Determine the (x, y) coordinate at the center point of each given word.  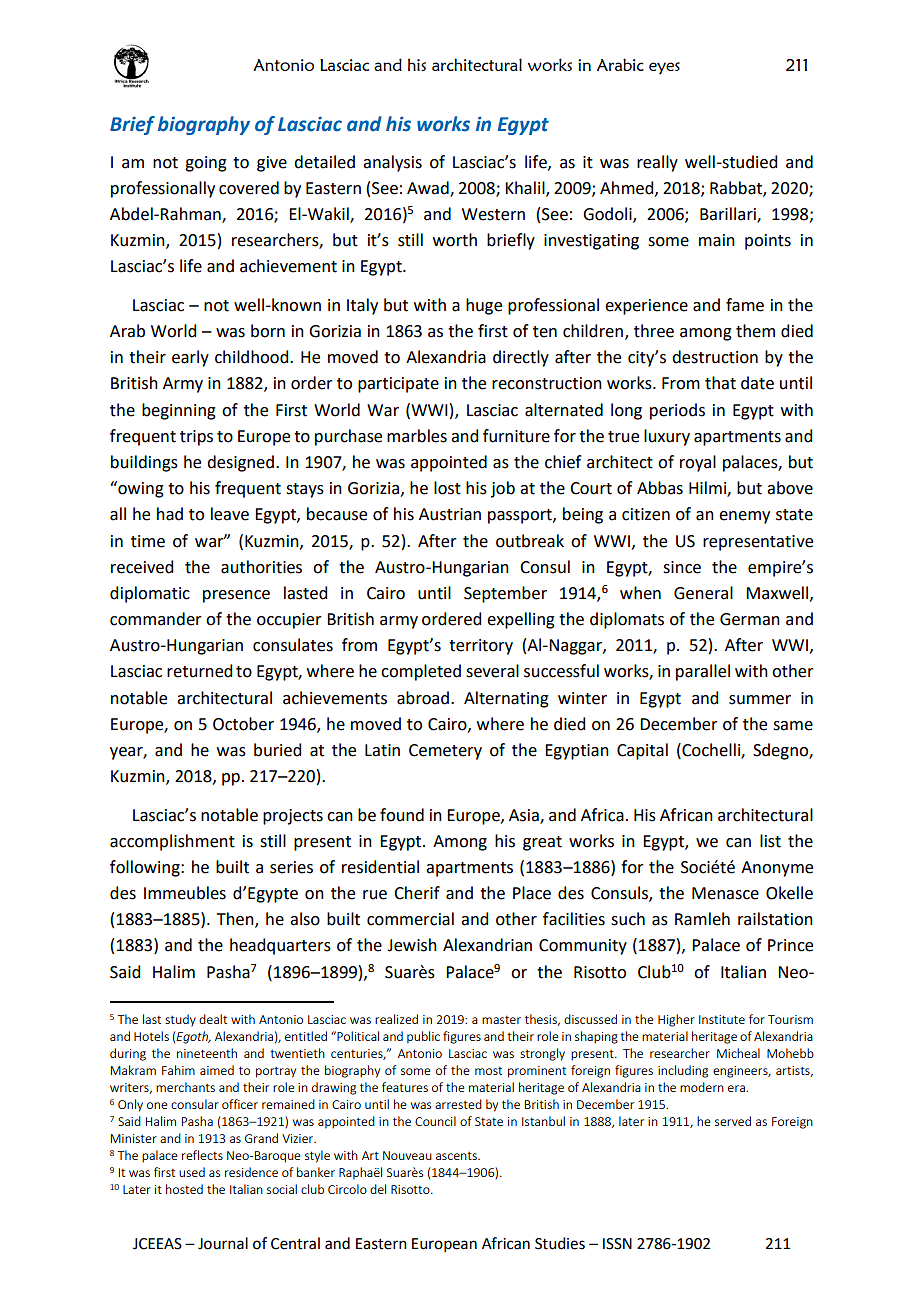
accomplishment (172, 842)
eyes (664, 68)
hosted (184, 1189)
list (770, 841)
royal (698, 463)
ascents (457, 1156)
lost (447, 488)
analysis (392, 163)
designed (240, 463)
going (206, 164)
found (402, 815)
